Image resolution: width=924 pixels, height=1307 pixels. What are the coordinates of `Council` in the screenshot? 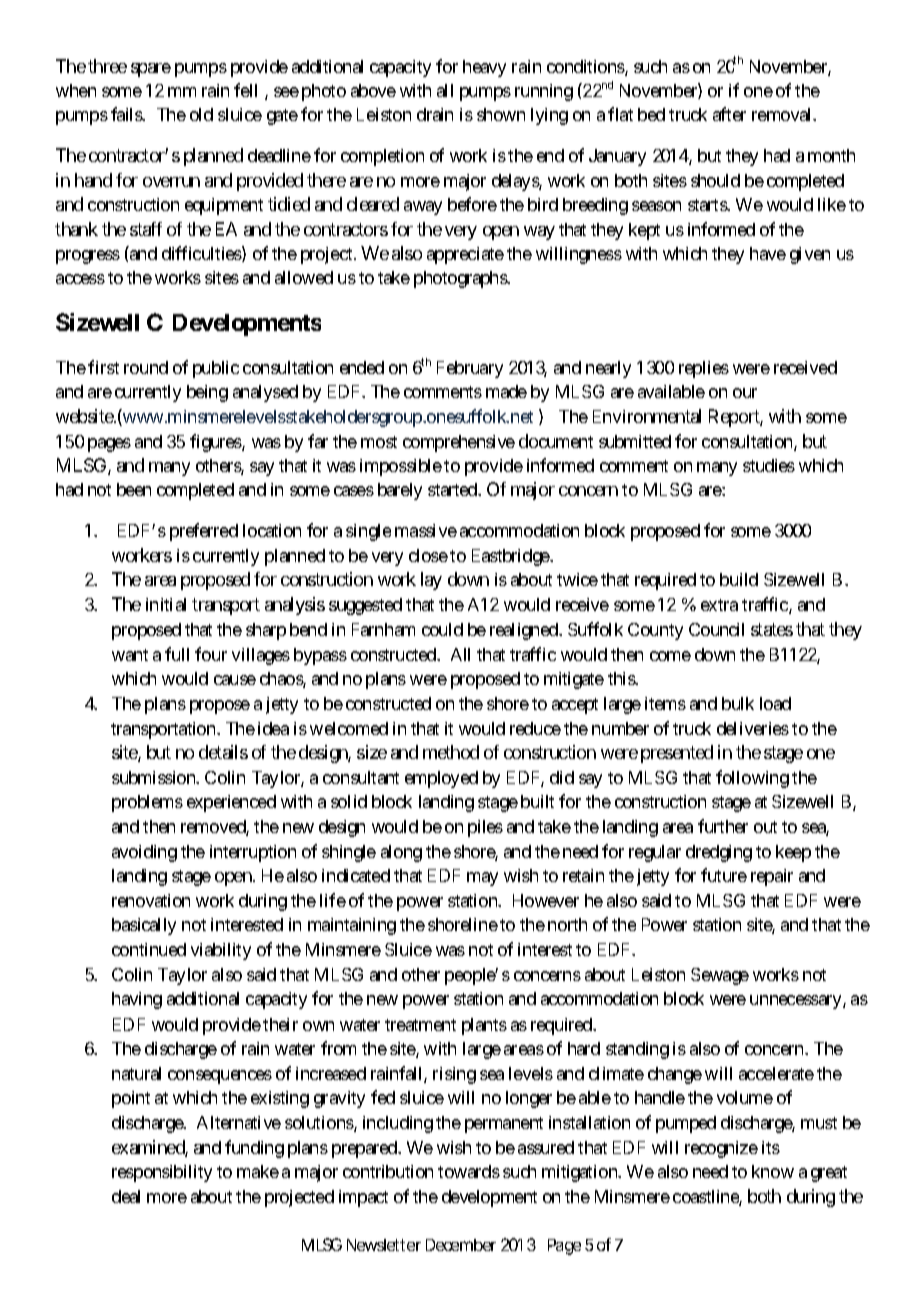 It's located at (716, 629).
